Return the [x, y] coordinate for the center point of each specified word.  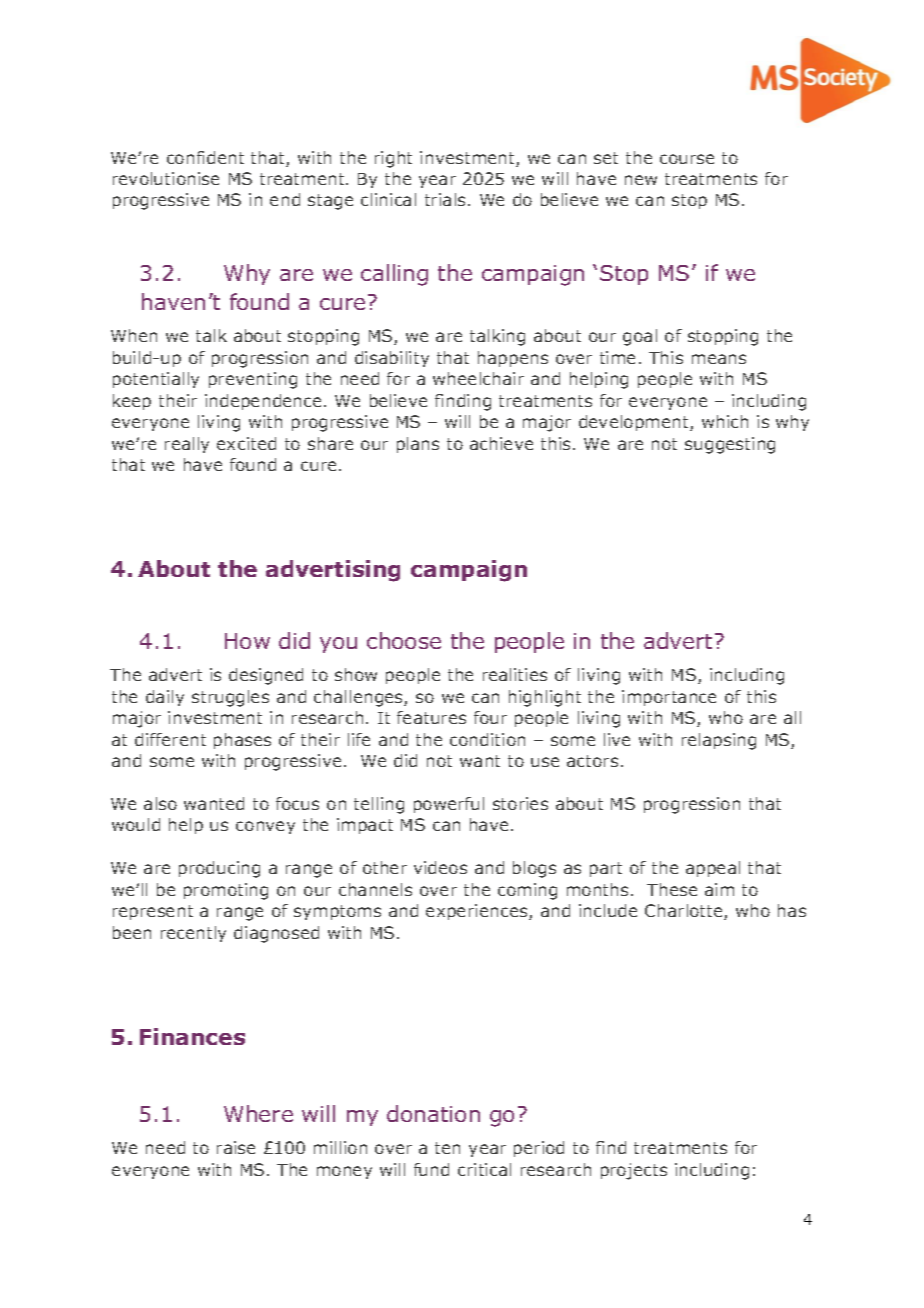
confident [205, 157]
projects [634, 1171]
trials [445, 199]
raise [236, 1147]
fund [431, 1169]
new [641, 180]
